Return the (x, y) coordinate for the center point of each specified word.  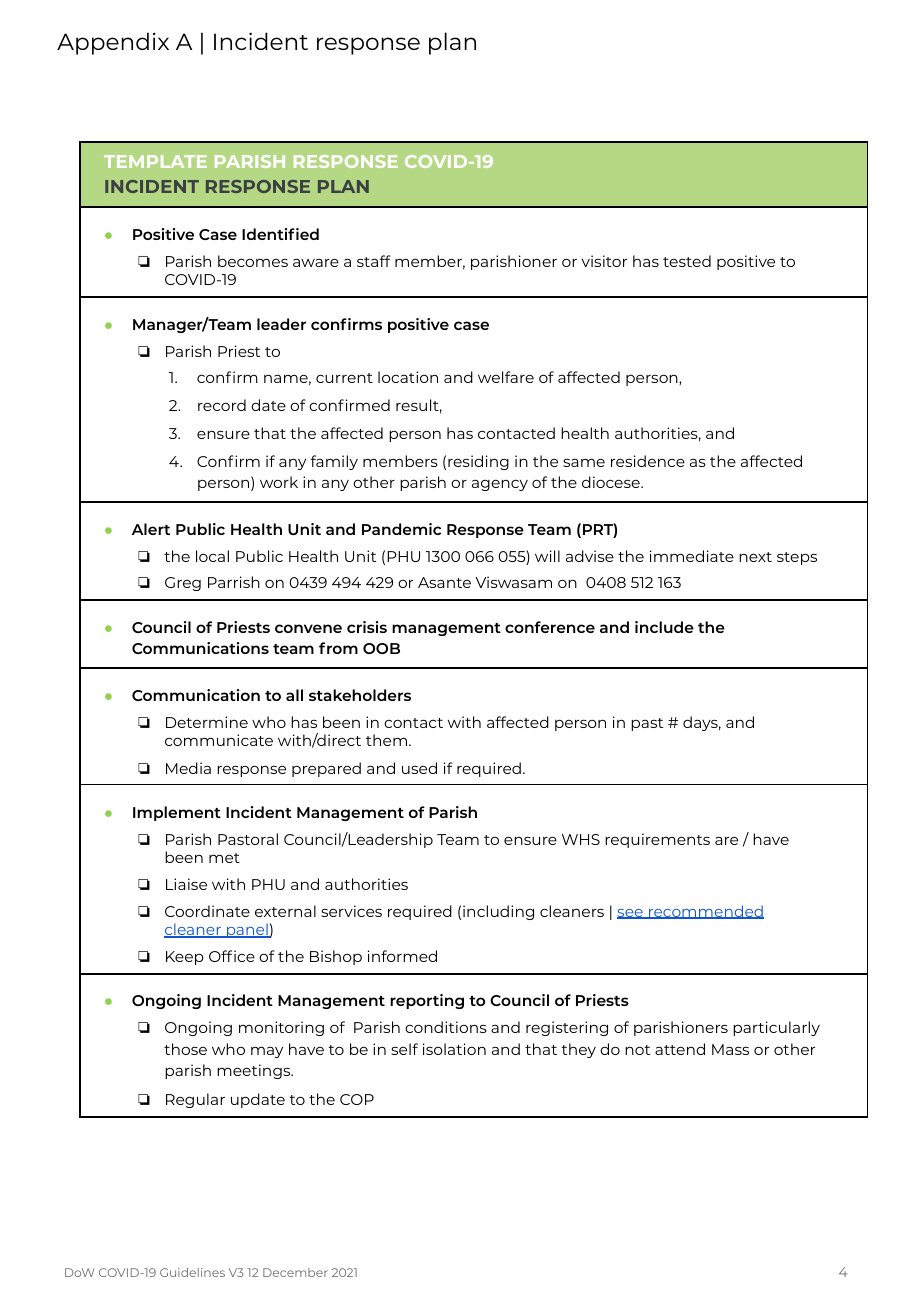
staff (374, 261)
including (498, 912)
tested (687, 261)
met (224, 858)
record (222, 405)
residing (478, 462)
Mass (730, 1049)
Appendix (113, 43)
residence (648, 461)
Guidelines (192, 1272)
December (295, 1272)
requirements (657, 840)
